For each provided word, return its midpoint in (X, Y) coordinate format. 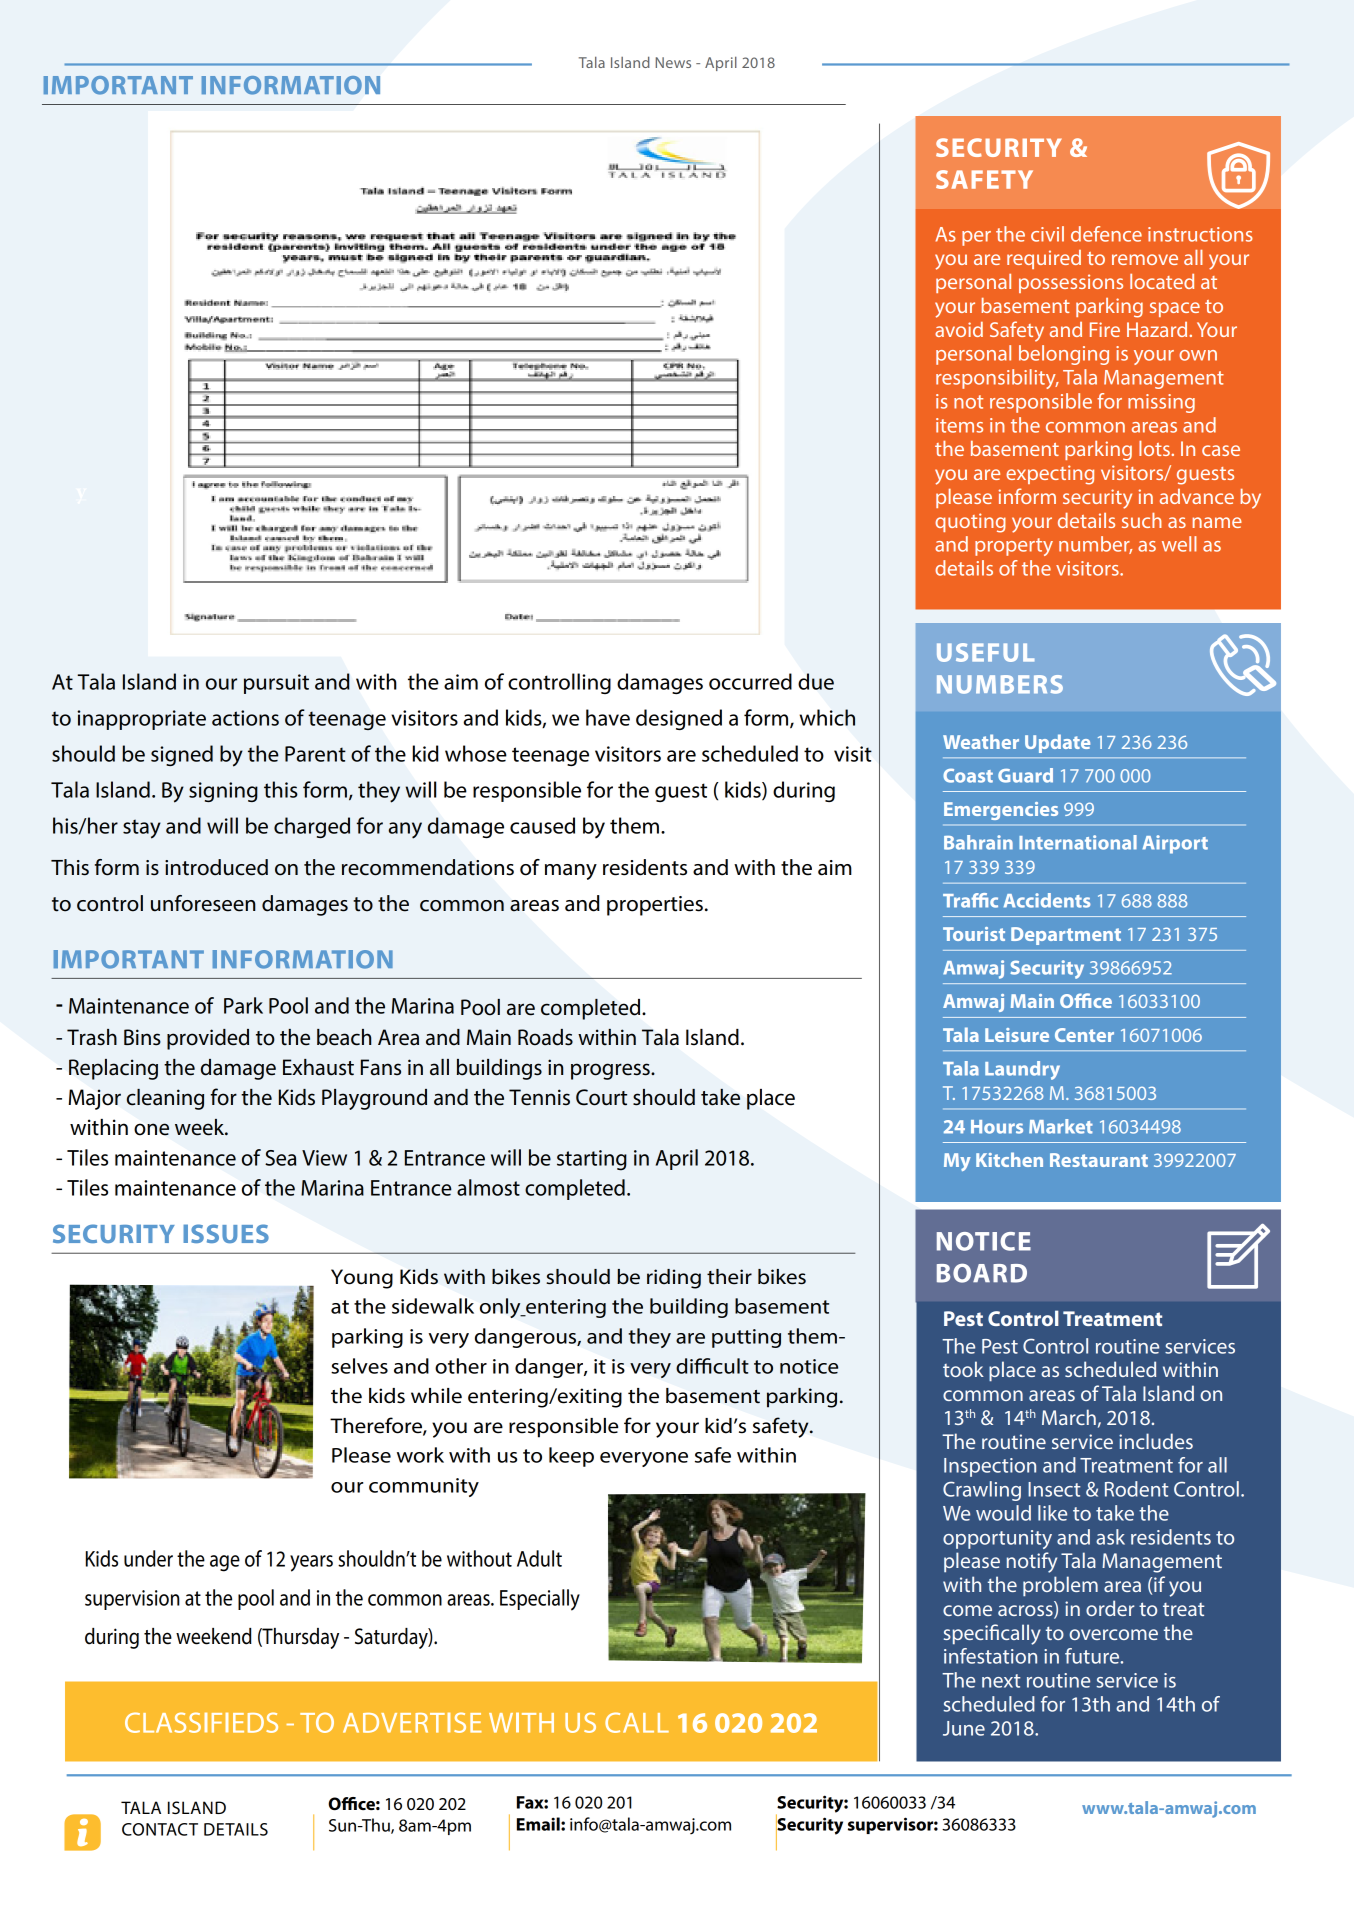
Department (1066, 936)
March (1069, 1417)
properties (655, 906)
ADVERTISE (412, 1722)
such (1142, 520)
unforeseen (203, 903)
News (673, 62)
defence (1106, 234)
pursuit (276, 684)
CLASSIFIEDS (201, 1722)
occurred (750, 681)
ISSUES (226, 1233)
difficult (712, 1366)
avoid (959, 329)
